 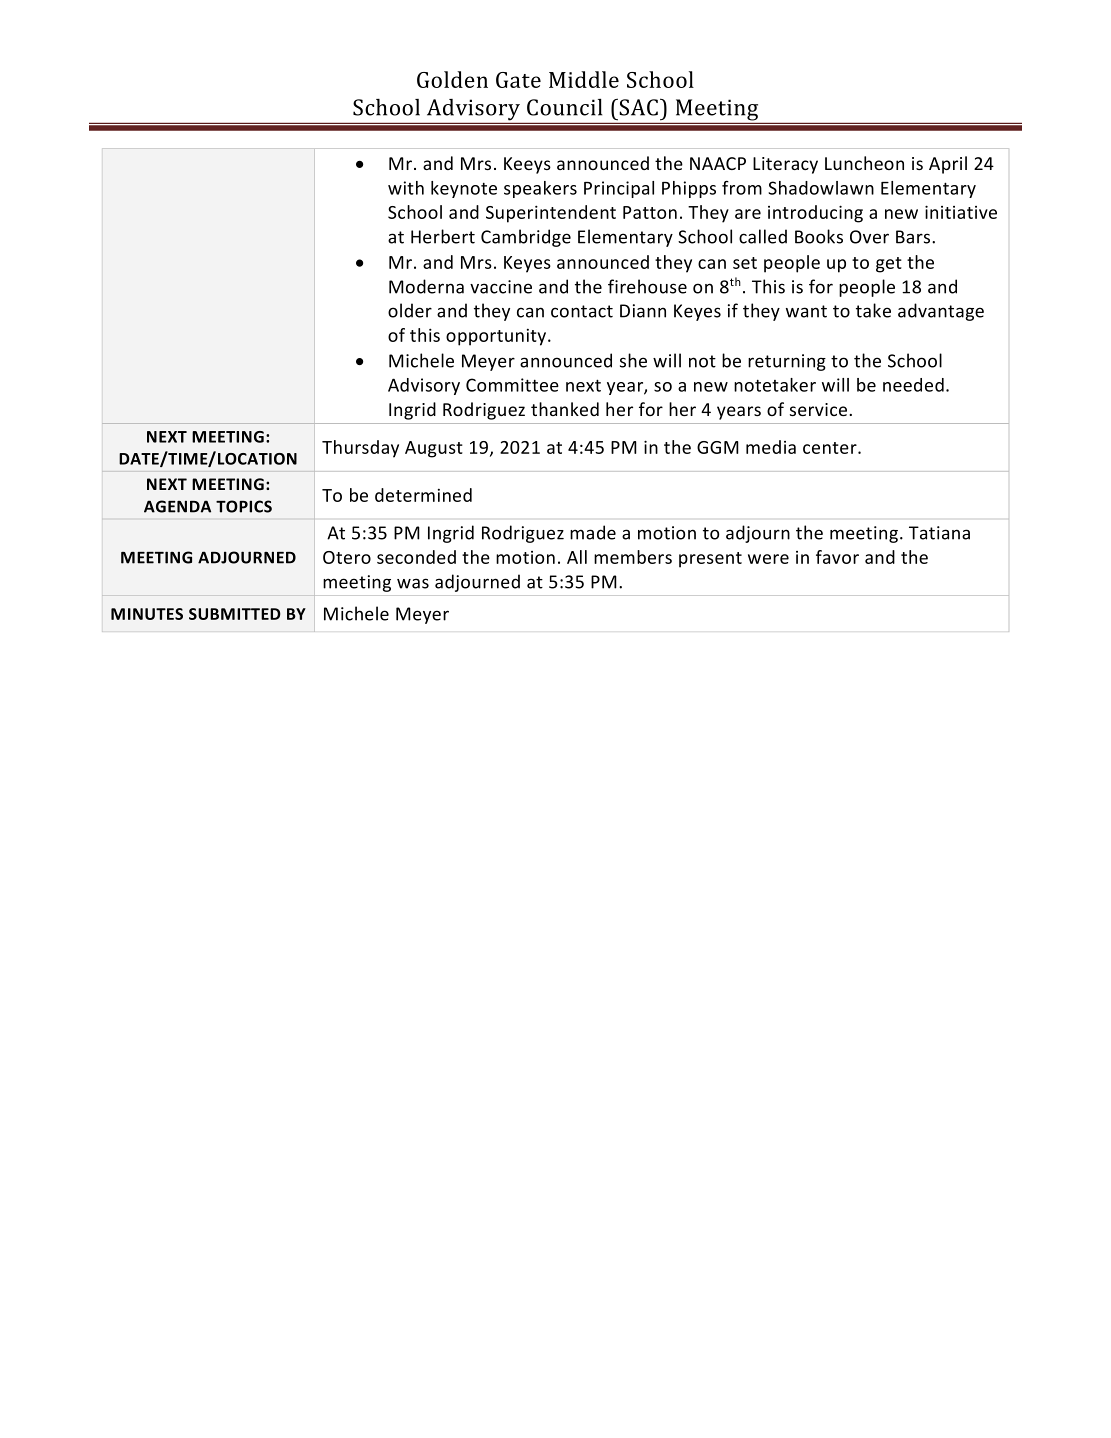 What do you see at coordinates (837, 557) in the screenshot?
I see `favor` at bounding box center [837, 557].
